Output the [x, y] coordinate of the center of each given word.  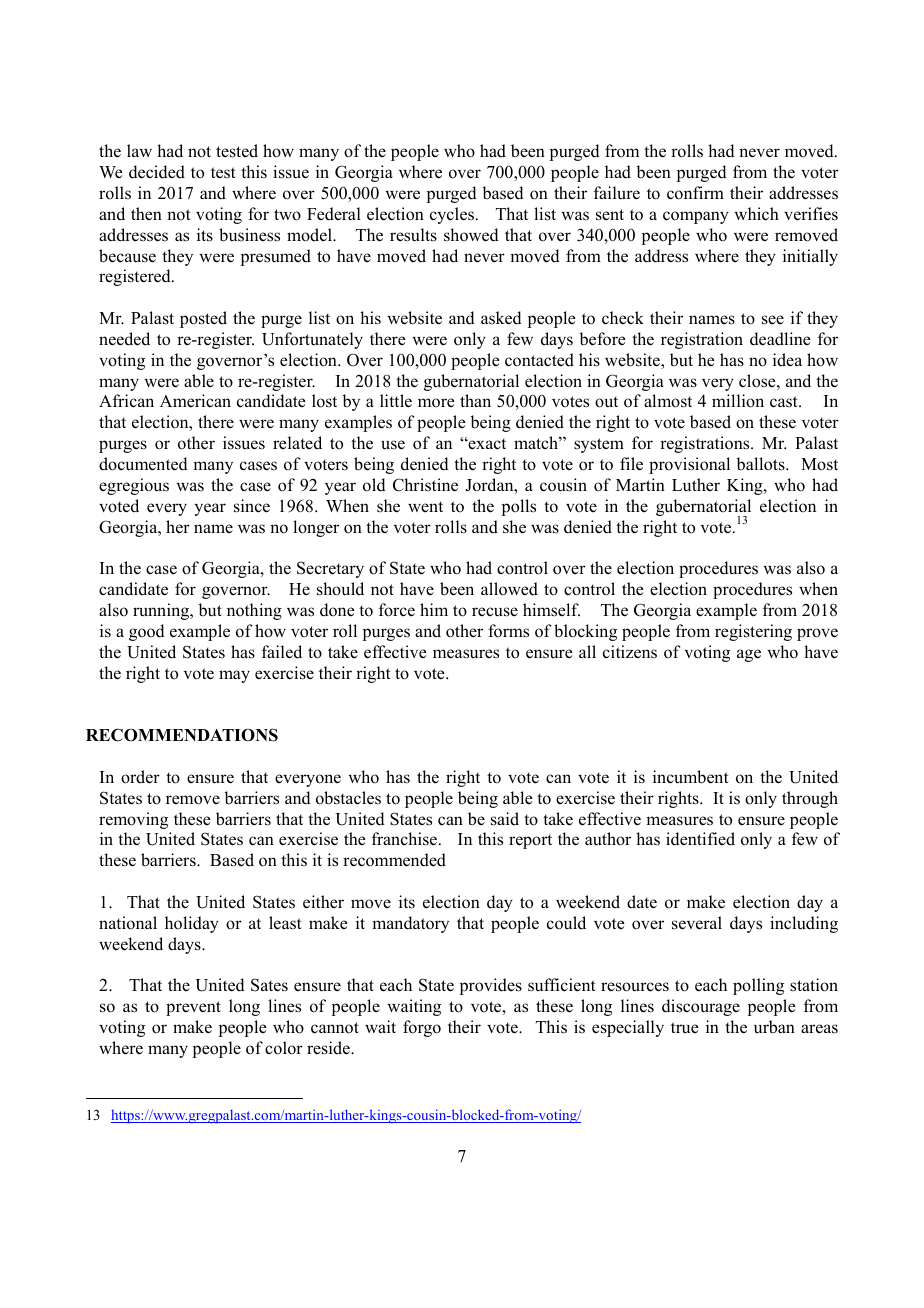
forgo [422, 1028]
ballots [761, 464]
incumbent [691, 777]
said [505, 819]
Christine [425, 485]
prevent [193, 1008]
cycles [452, 215]
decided [157, 172]
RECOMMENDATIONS [182, 735]
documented [143, 464]
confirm [695, 193]
